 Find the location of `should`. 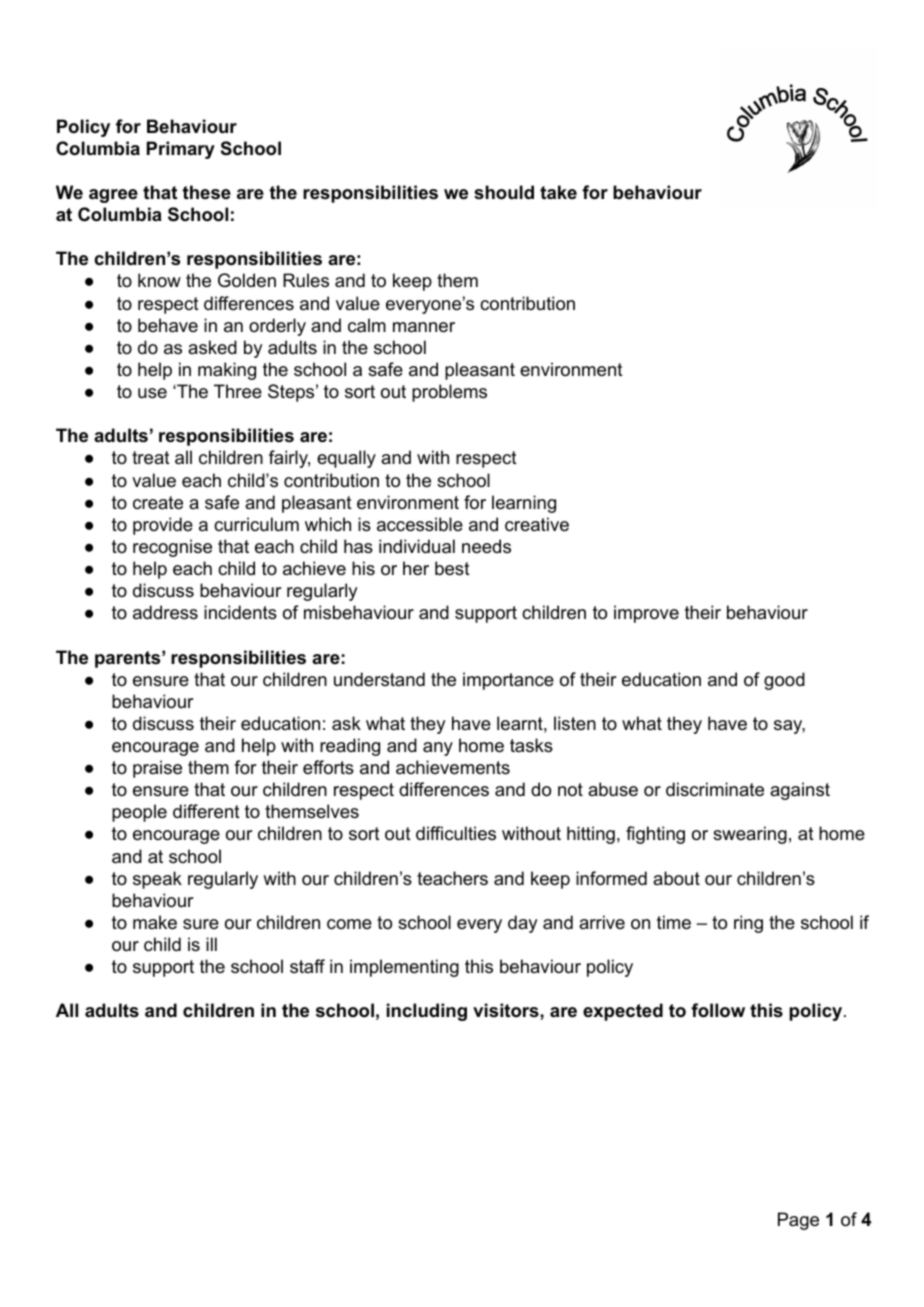

should is located at coordinates (504, 192).
